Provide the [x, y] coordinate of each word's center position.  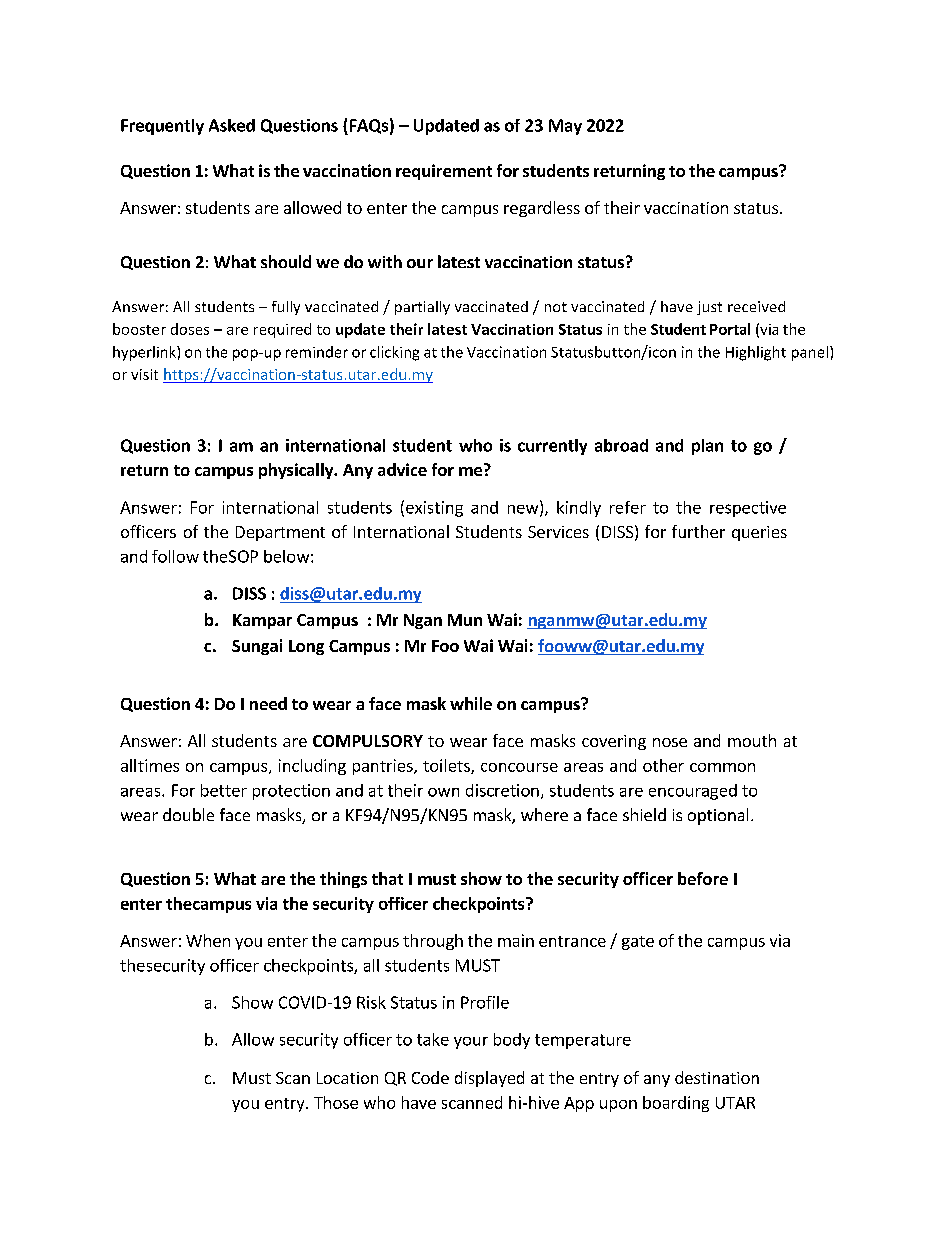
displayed [489, 1079]
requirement [444, 172]
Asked [232, 125]
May [565, 127]
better [224, 790]
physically [297, 471]
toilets [447, 766]
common [722, 767]
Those [336, 1102]
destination [717, 1077]
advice [402, 469]
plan [707, 447]
